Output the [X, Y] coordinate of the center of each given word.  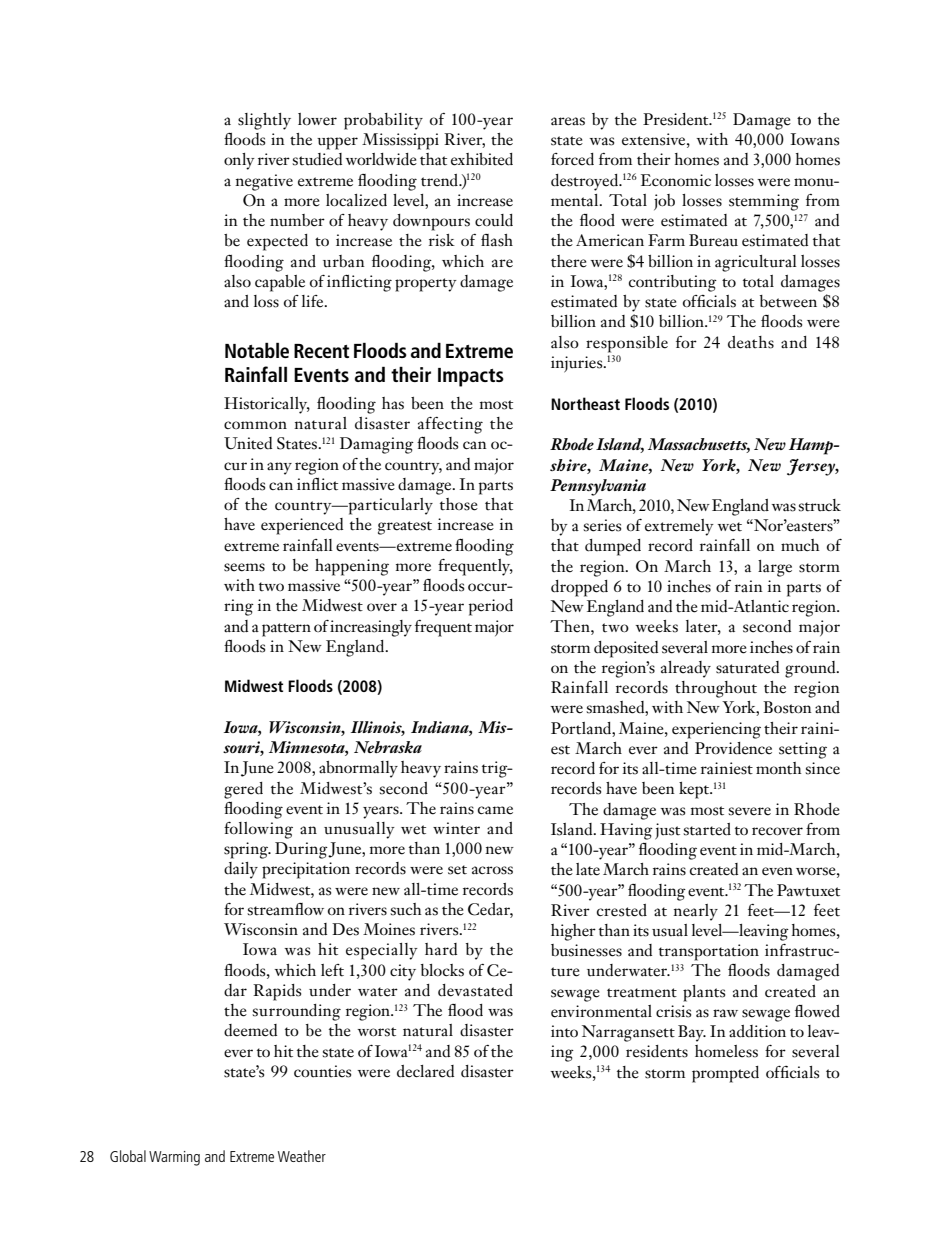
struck [819, 505]
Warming [174, 1158]
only [239, 161]
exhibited [482, 159]
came [495, 810]
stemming [764, 202]
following [258, 830]
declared [425, 1071]
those [459, 504]
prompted [725, 1074]
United [248, 443]
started [707, 829]
